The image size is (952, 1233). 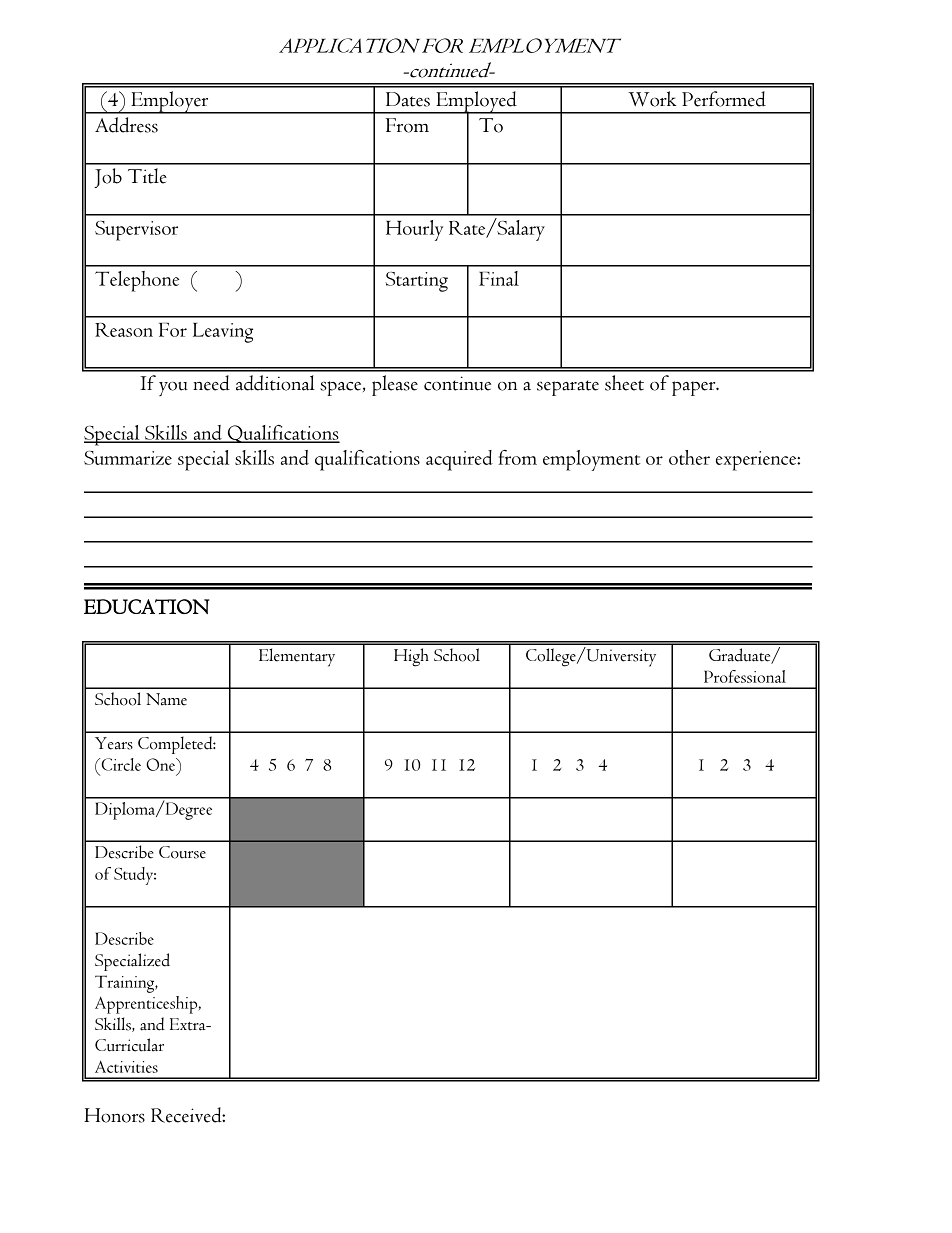 What do you see at coordinates (114, 1115) in the page?
I see `Honors` at bounding box center [114, 1115].
